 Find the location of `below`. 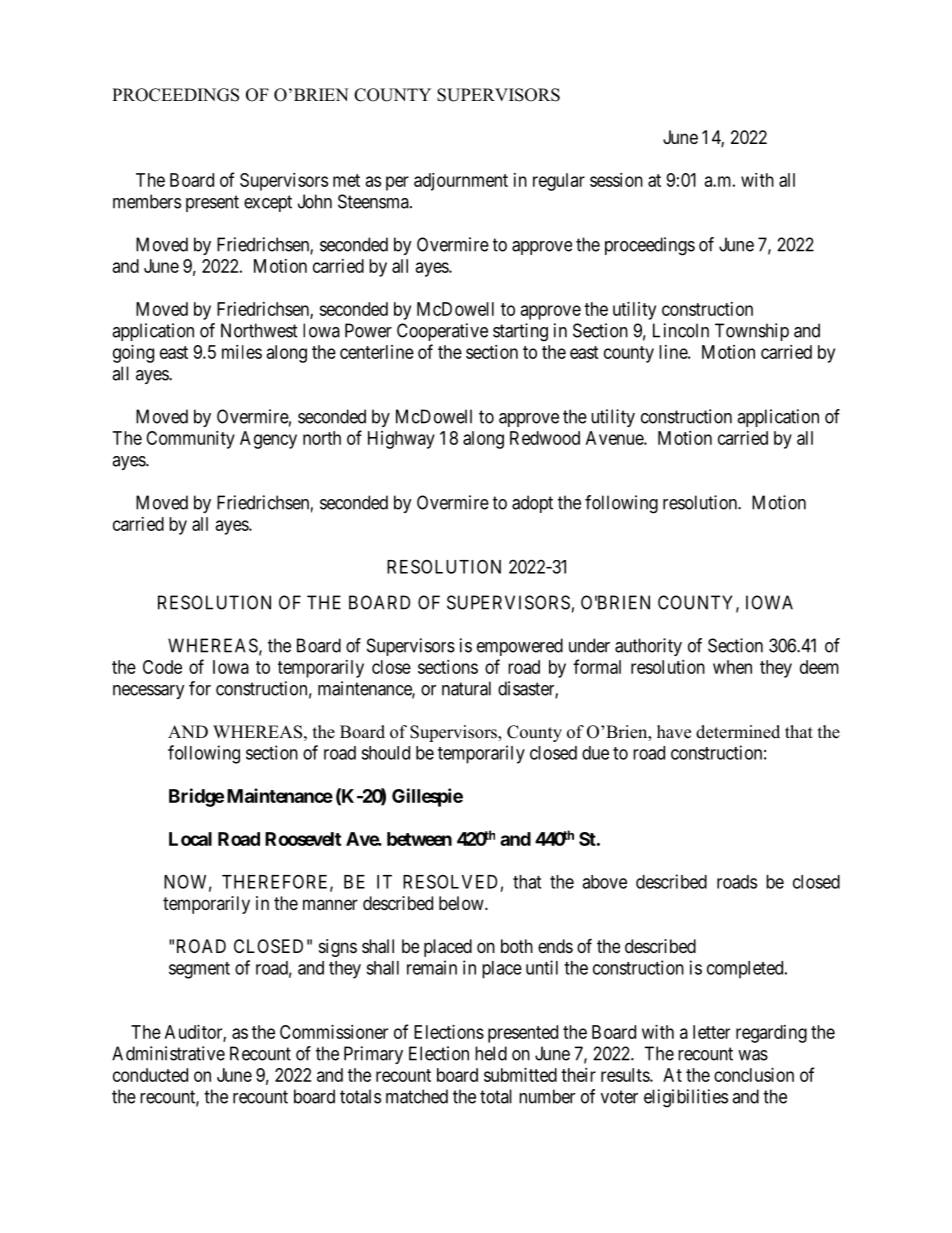

below is located at coordinates (462, 903).
